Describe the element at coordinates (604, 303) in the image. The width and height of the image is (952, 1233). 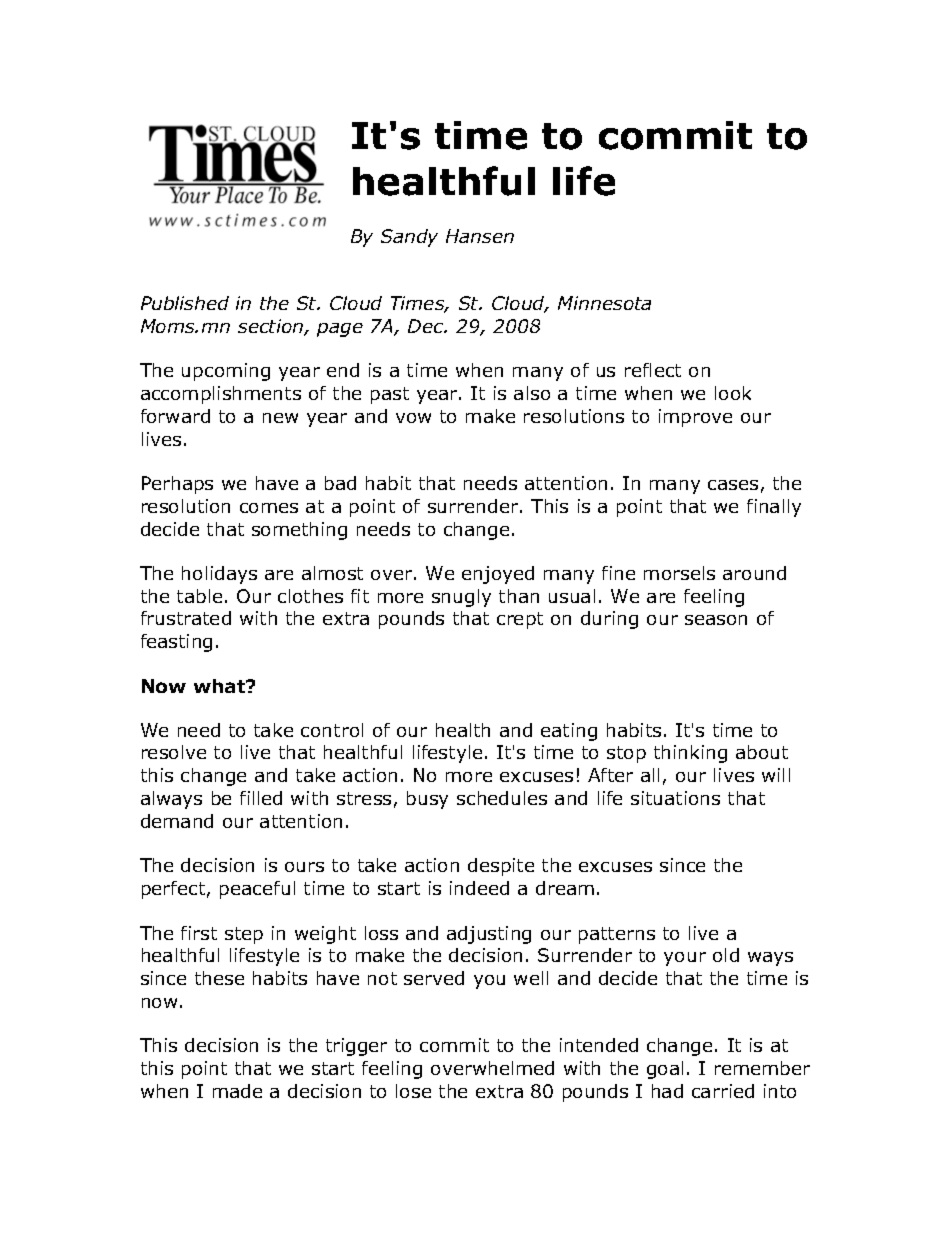
I see `Minnesota` at that location.
